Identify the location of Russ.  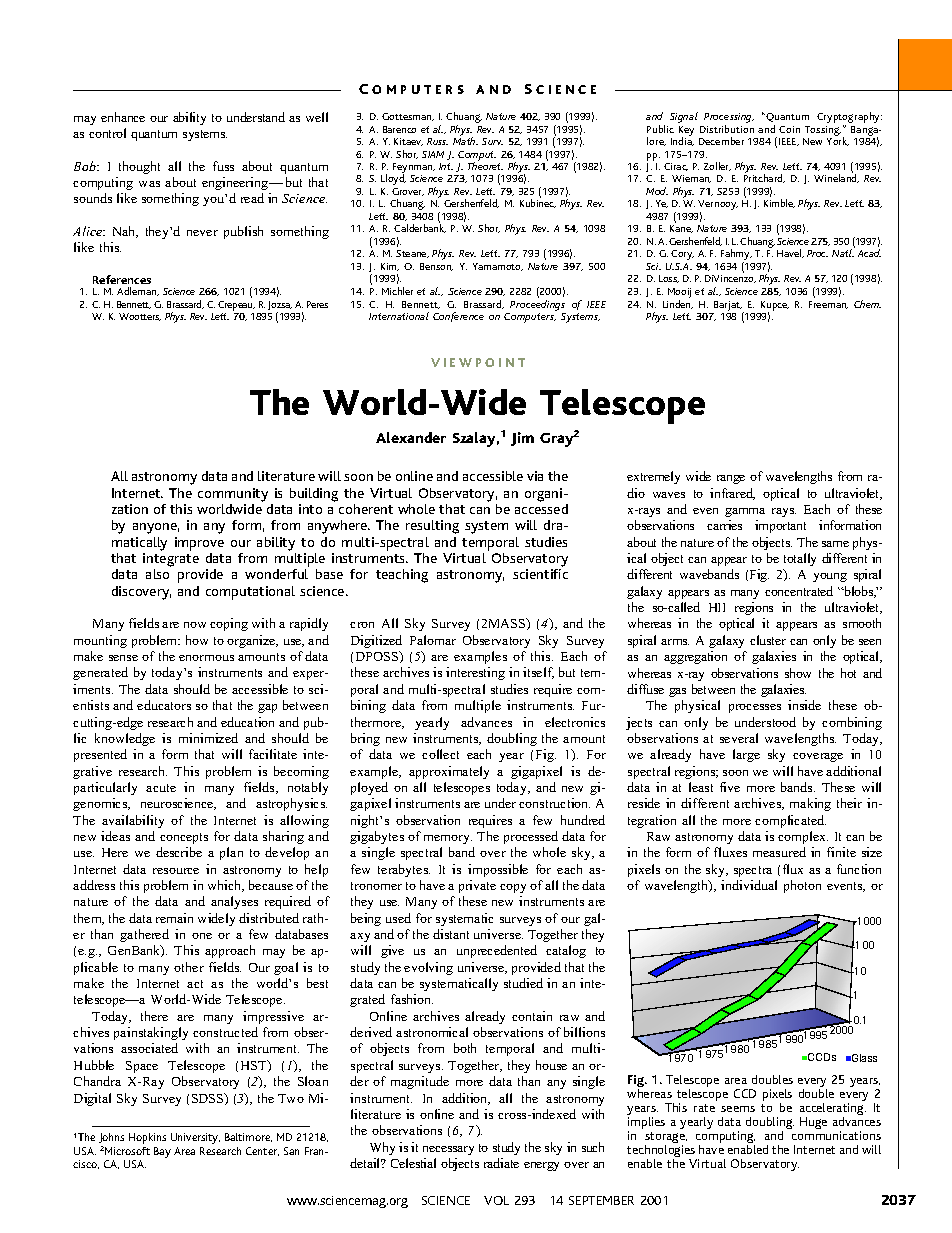
(437, 141).
